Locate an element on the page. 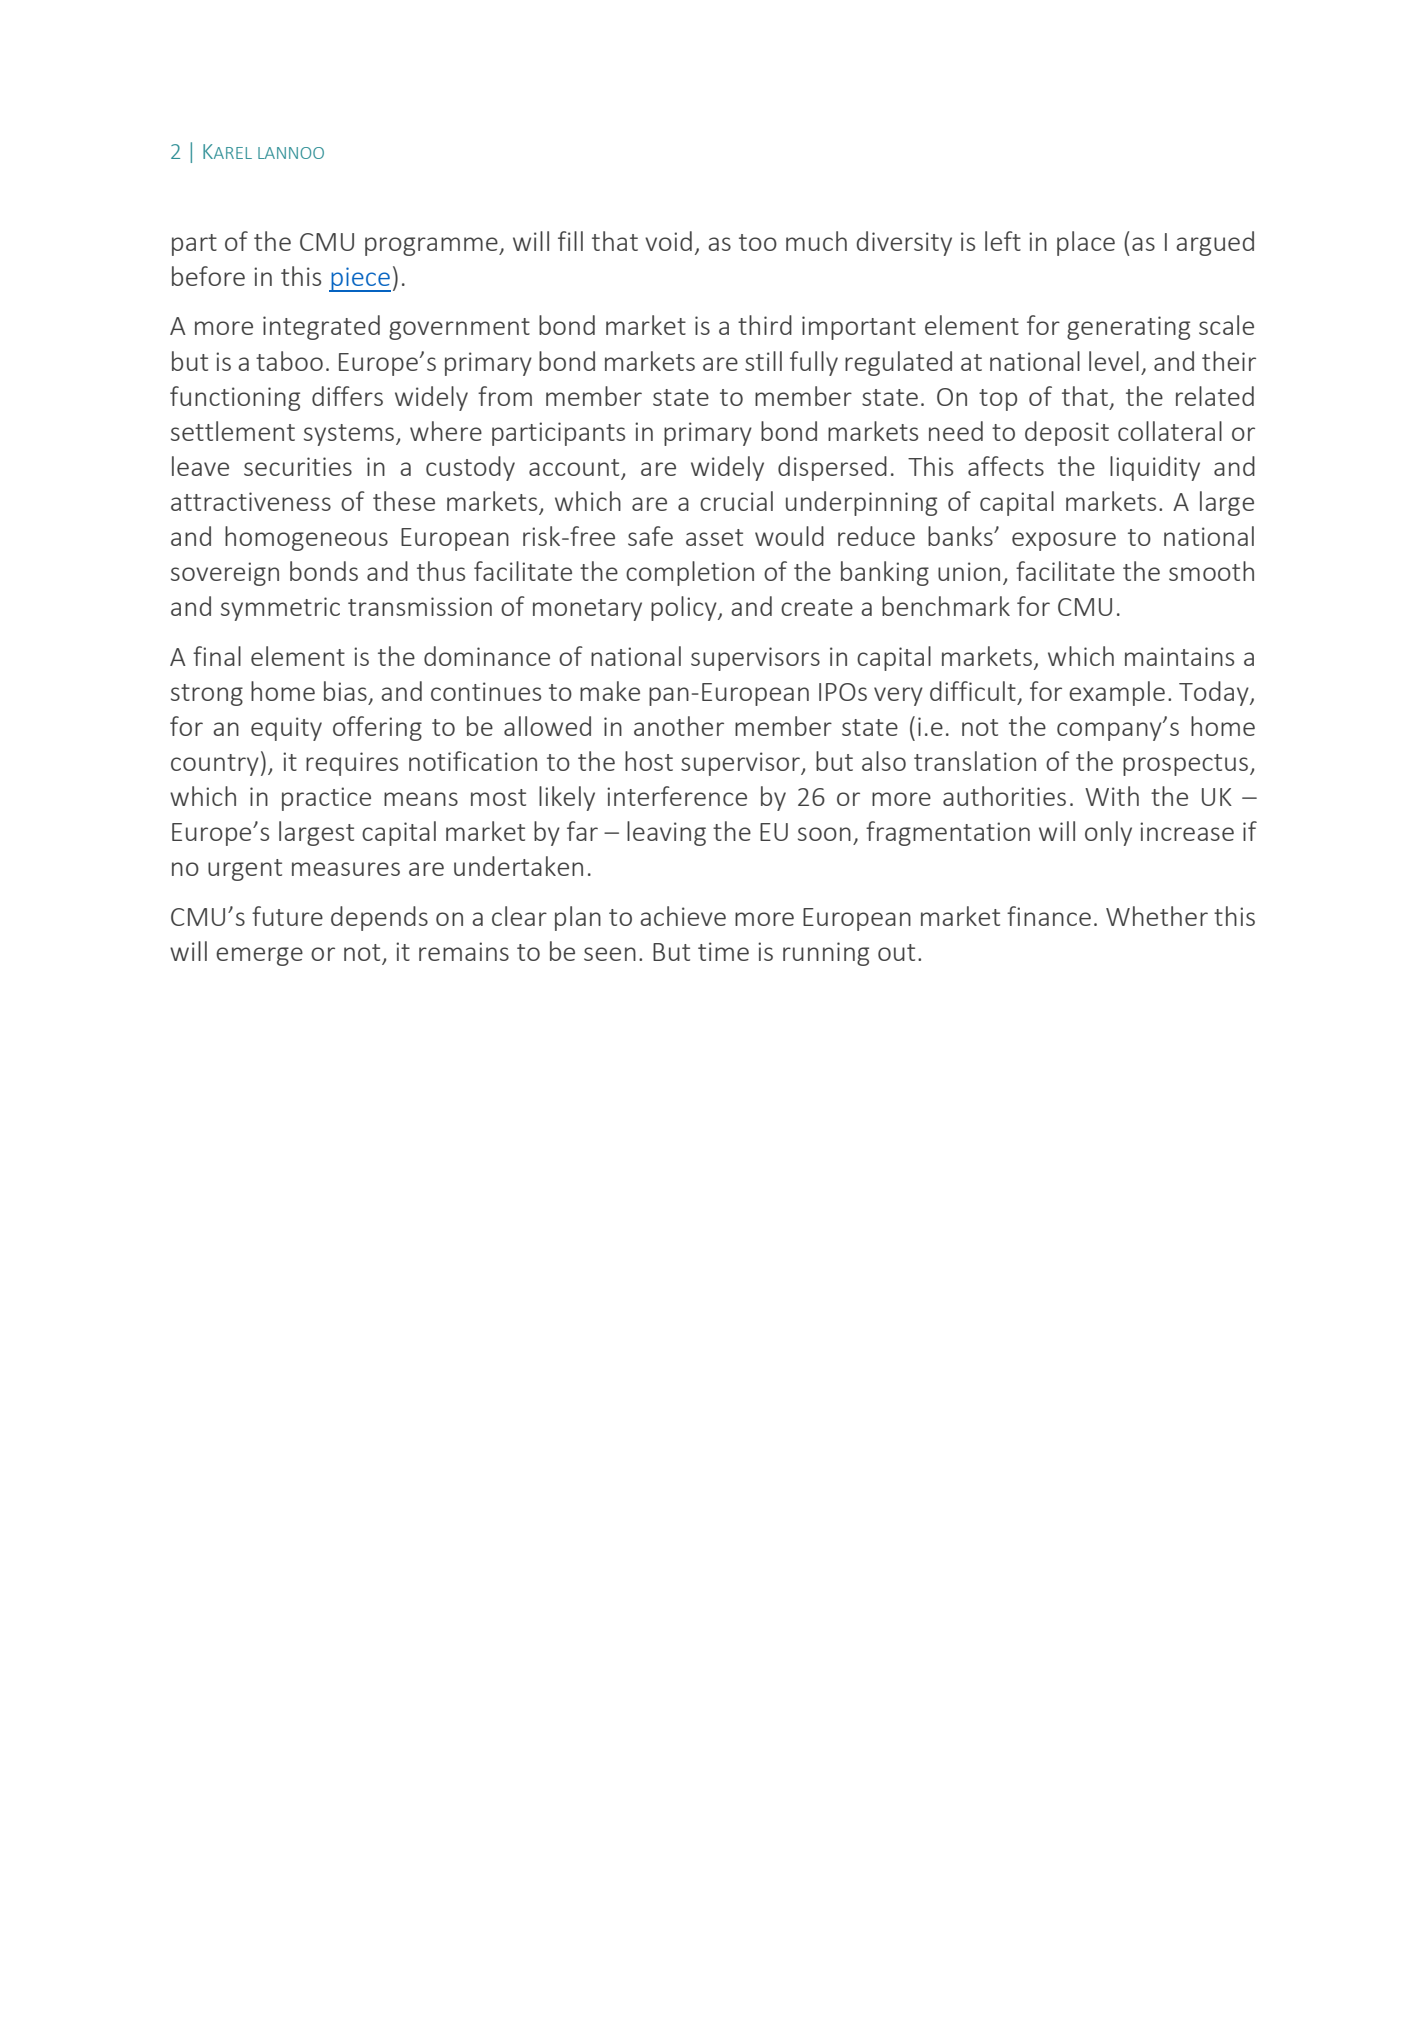 Image resolution: width=1426 pixels, height=2017 pixels. liquidity is located at coordinates (1155, 468).
